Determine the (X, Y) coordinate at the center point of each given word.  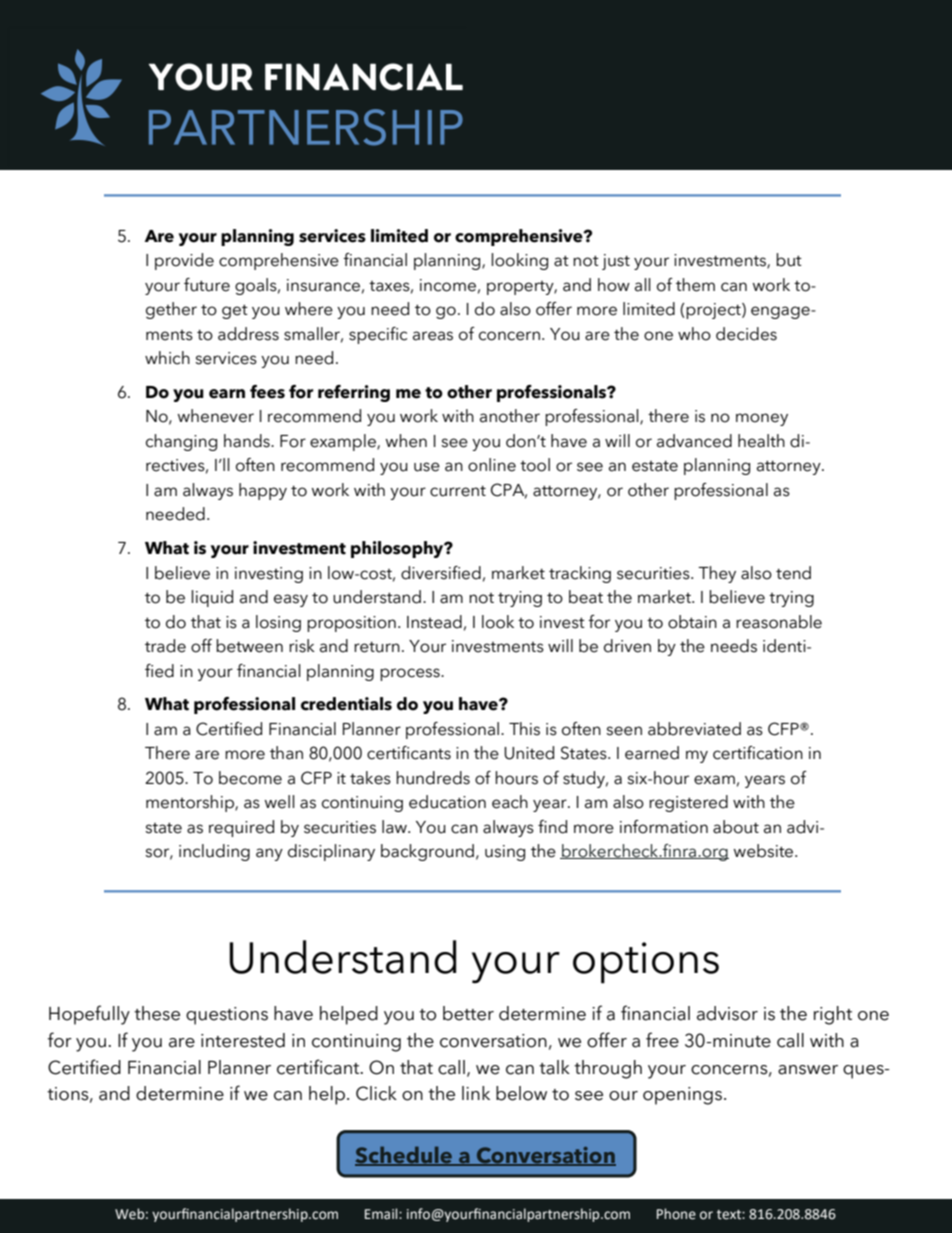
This (524, 729)
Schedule (405, 1156)
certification (758, 753)
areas (433, 336)
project (714, 311)
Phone (676, 1214)
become (250, 778)
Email (382, 1214)
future (207, 285)
